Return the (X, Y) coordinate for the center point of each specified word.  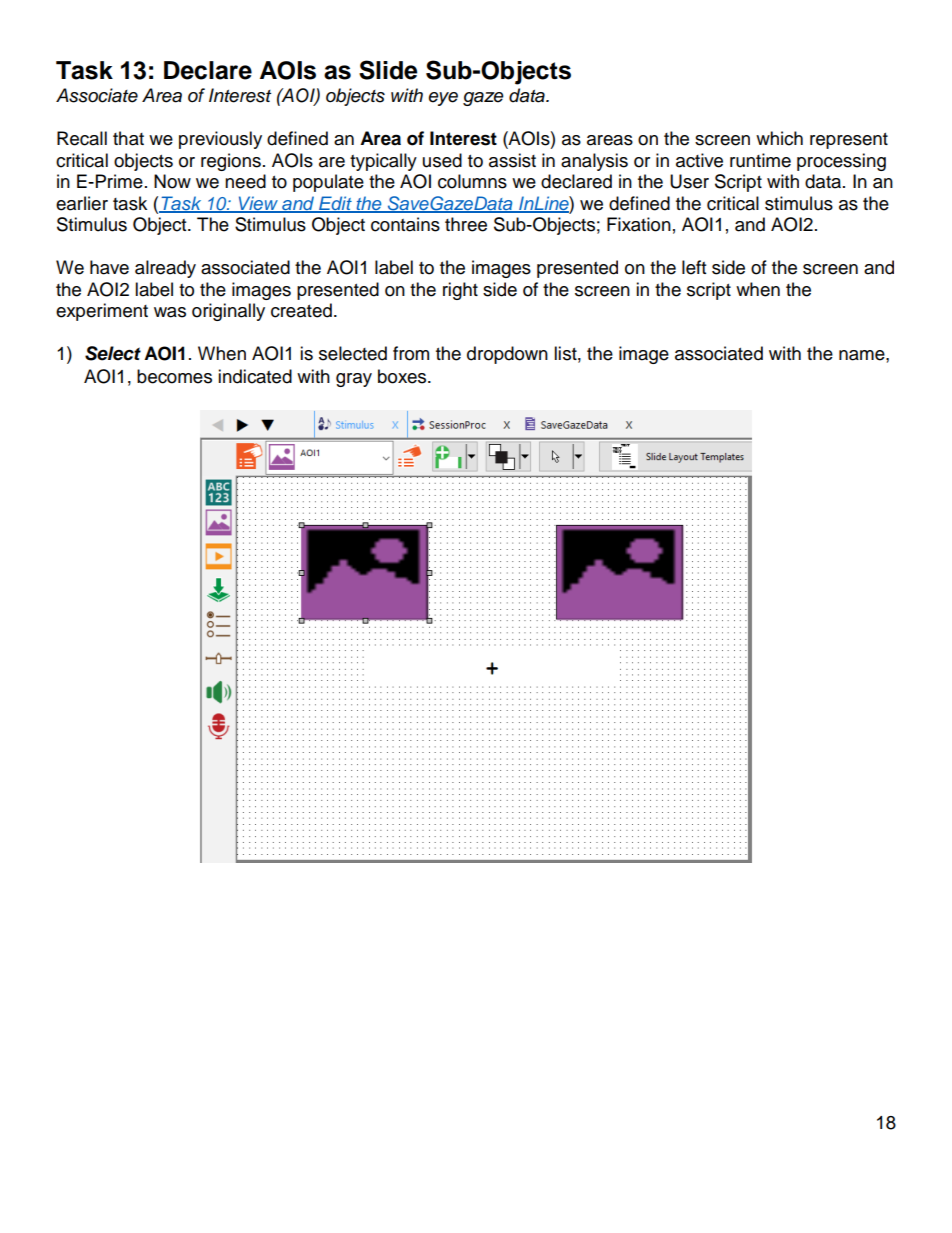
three (466, 224)
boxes (403, 376)
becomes (174, 376)
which (779, 138)
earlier (82, 203)
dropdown (507, 355)
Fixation (639, 224)
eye (443, 99)
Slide (388, 70)
